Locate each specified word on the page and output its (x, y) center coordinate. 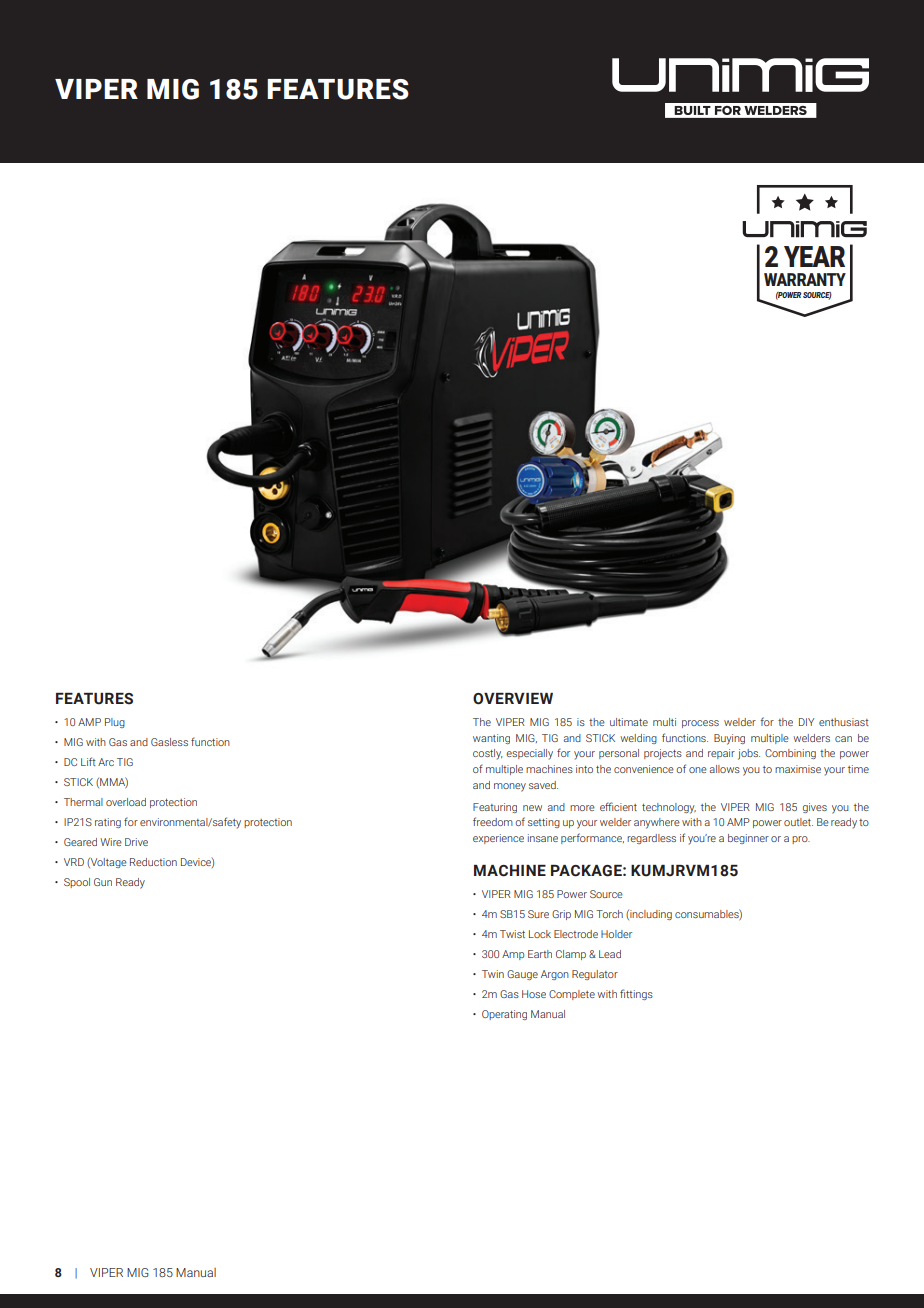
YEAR (814, 256)
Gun (103, 882)
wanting (491, 739)
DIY (806, 722)
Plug (115, 723)
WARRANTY (805, 279)
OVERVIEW (513, 699)
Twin (493, 974)
